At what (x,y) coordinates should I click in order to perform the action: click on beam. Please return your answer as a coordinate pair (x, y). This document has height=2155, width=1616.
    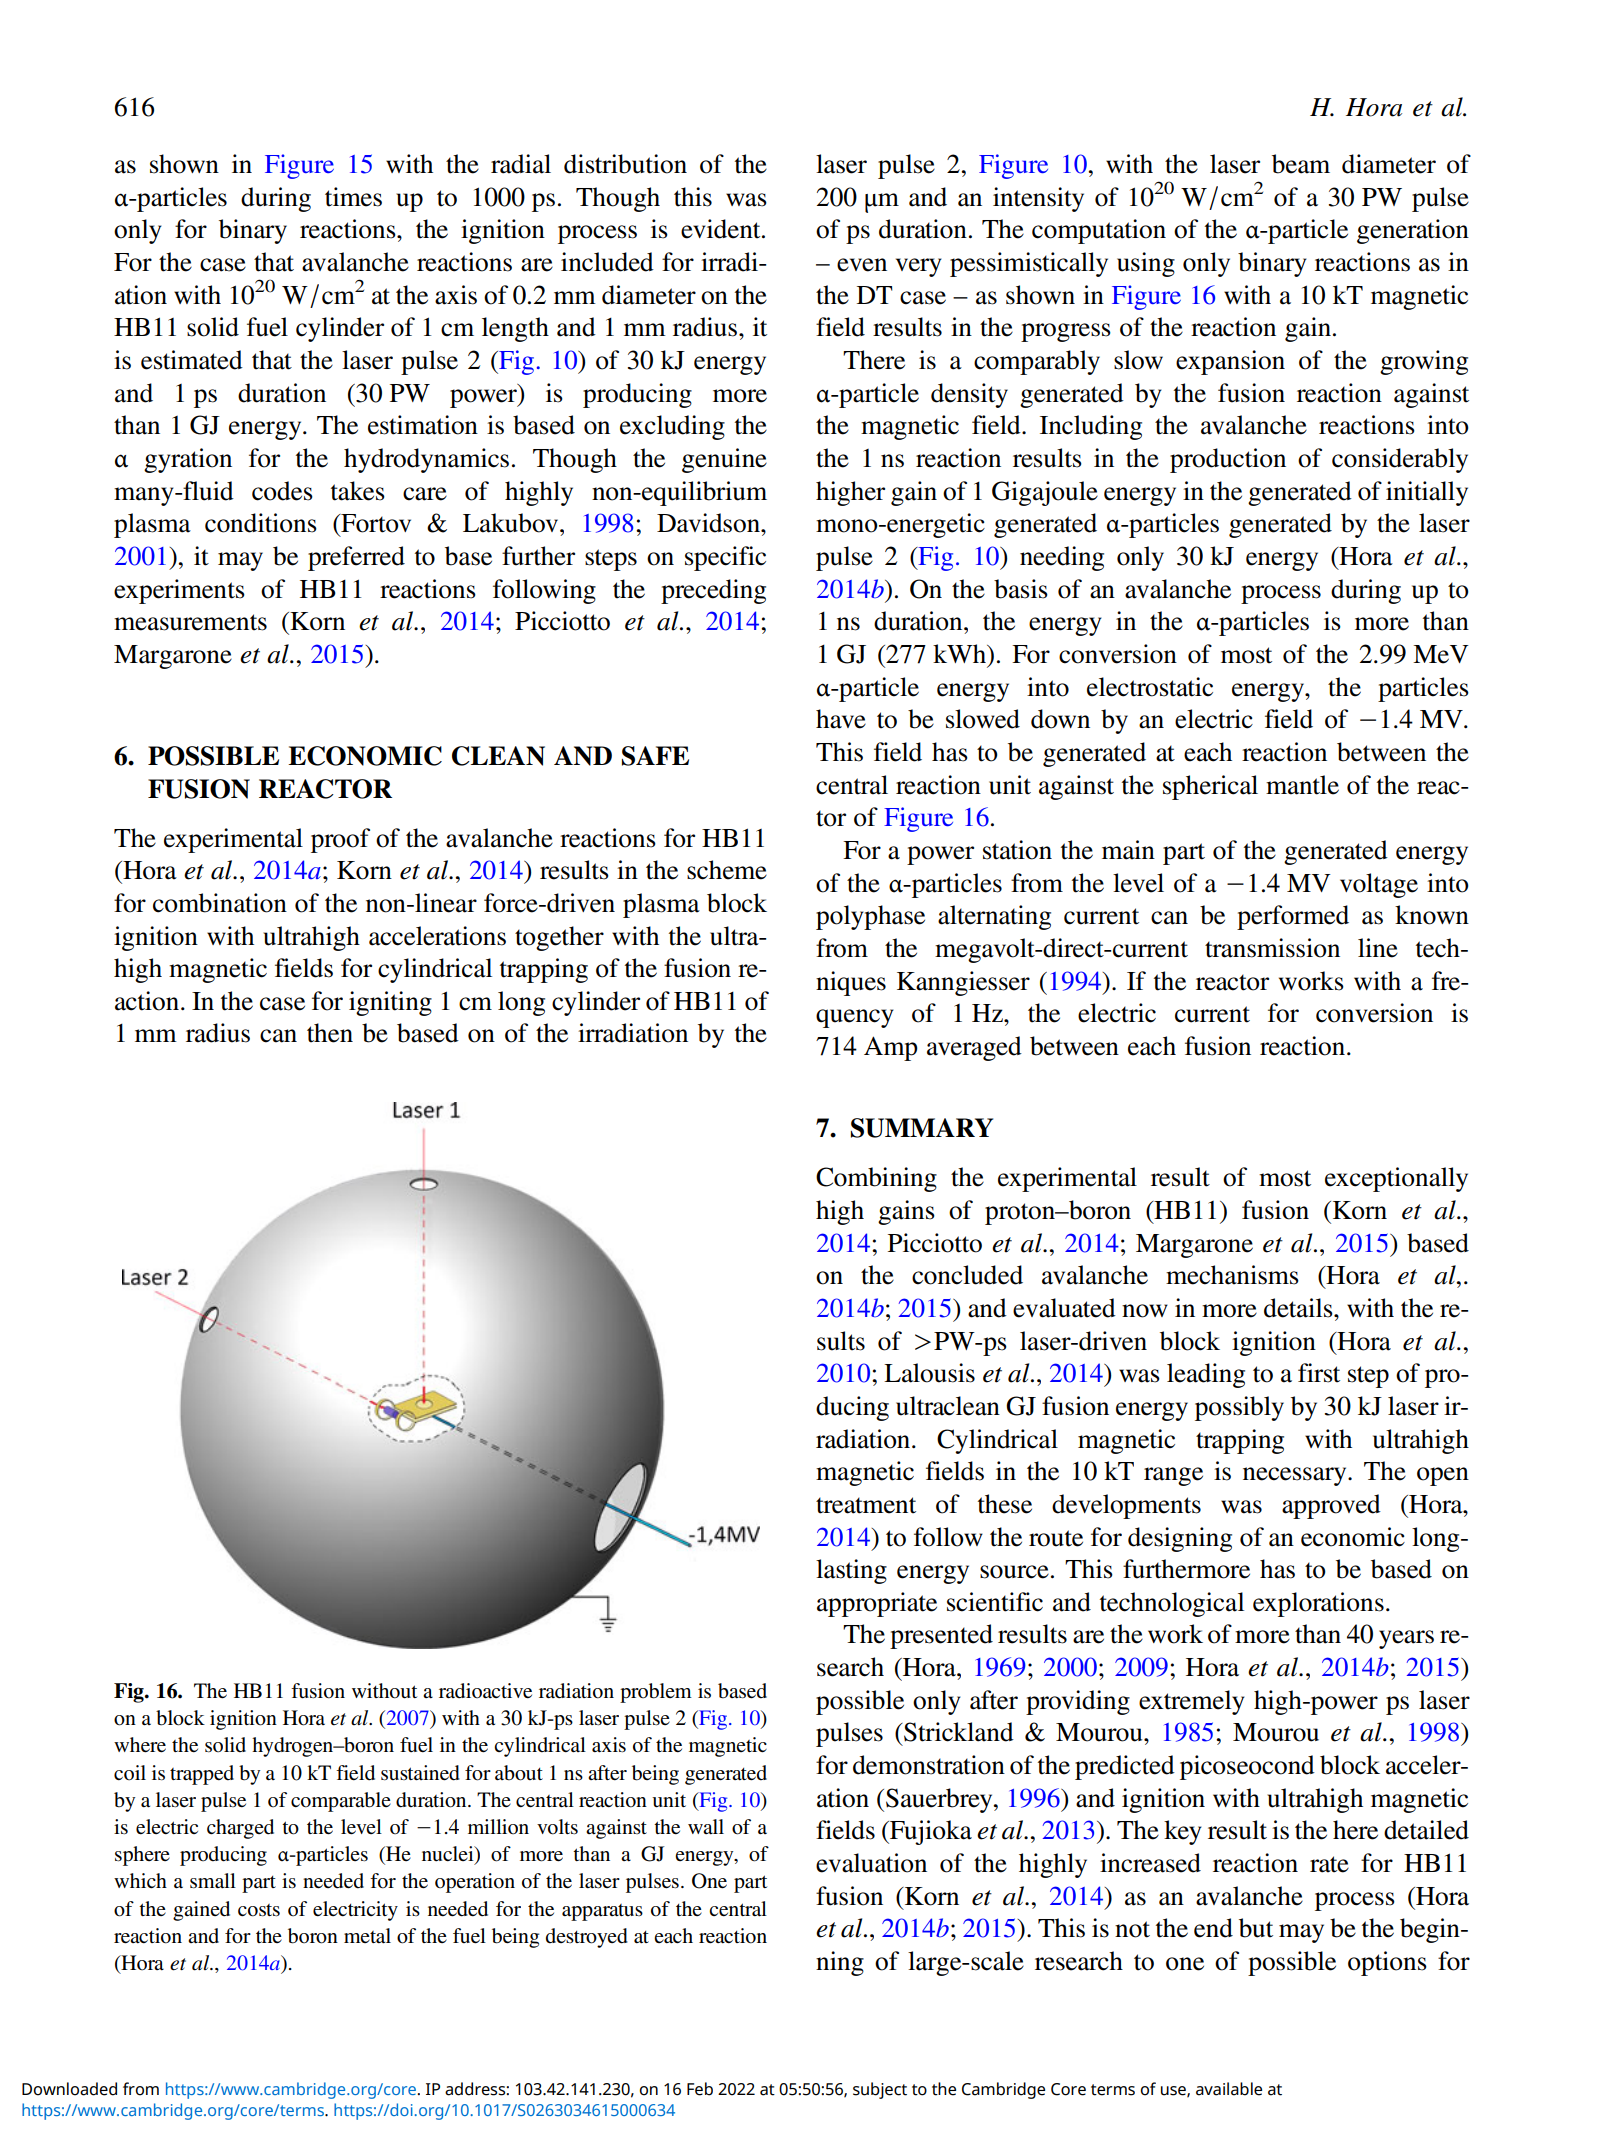
    Looking at the image, I should click on (1301, 164).
